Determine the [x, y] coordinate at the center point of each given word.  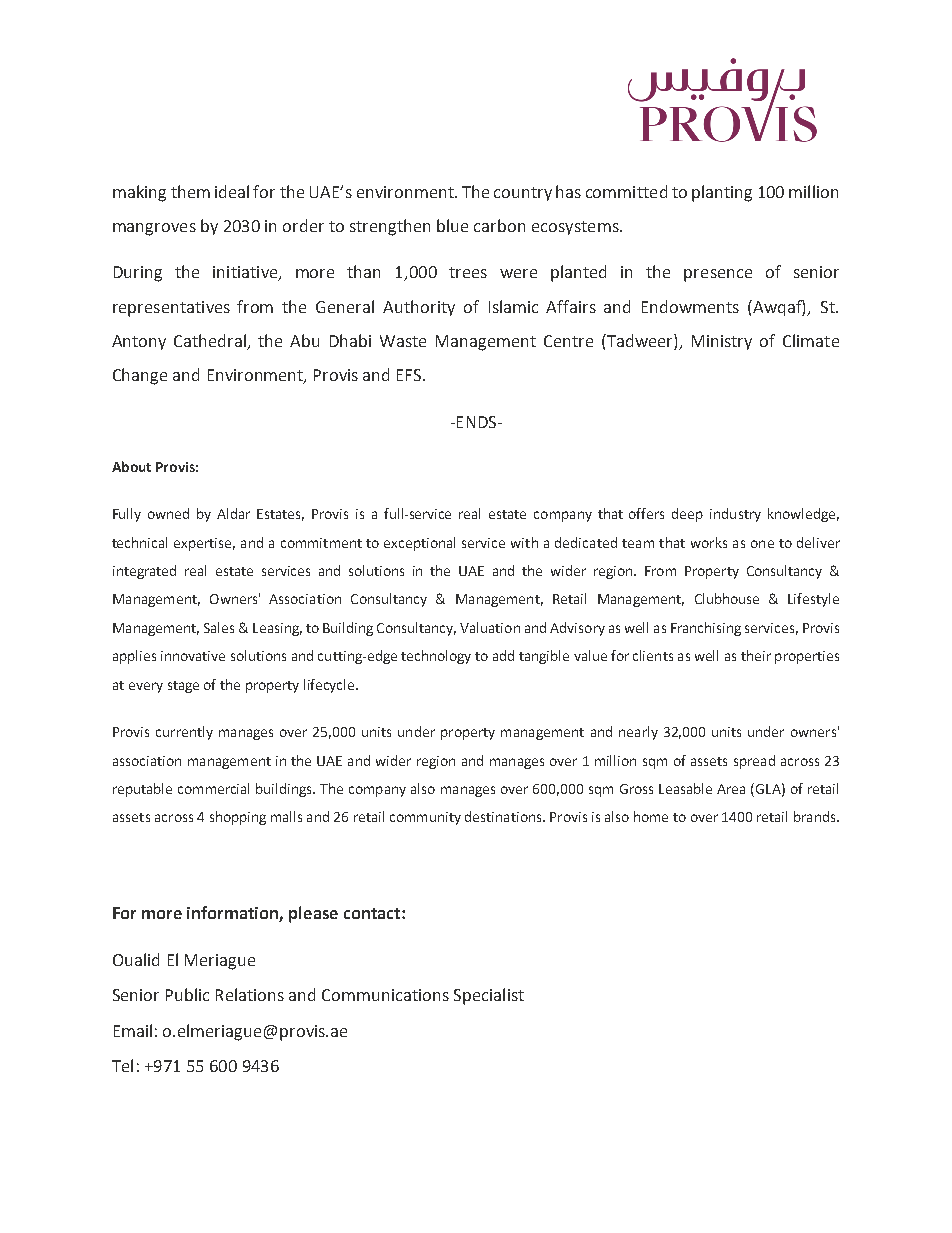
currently [184, 733]
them [190, 191]
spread [754, 762]
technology [436, 657]
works [709, 542]
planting [722, 193]
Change [140, 376]
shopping [238, 818]
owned [168, 513]
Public [187, 994]
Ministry [722, 342]
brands [816, 816]
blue [452, 225]
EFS [410, 375]
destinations [504, 816]
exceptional [419, 544]
